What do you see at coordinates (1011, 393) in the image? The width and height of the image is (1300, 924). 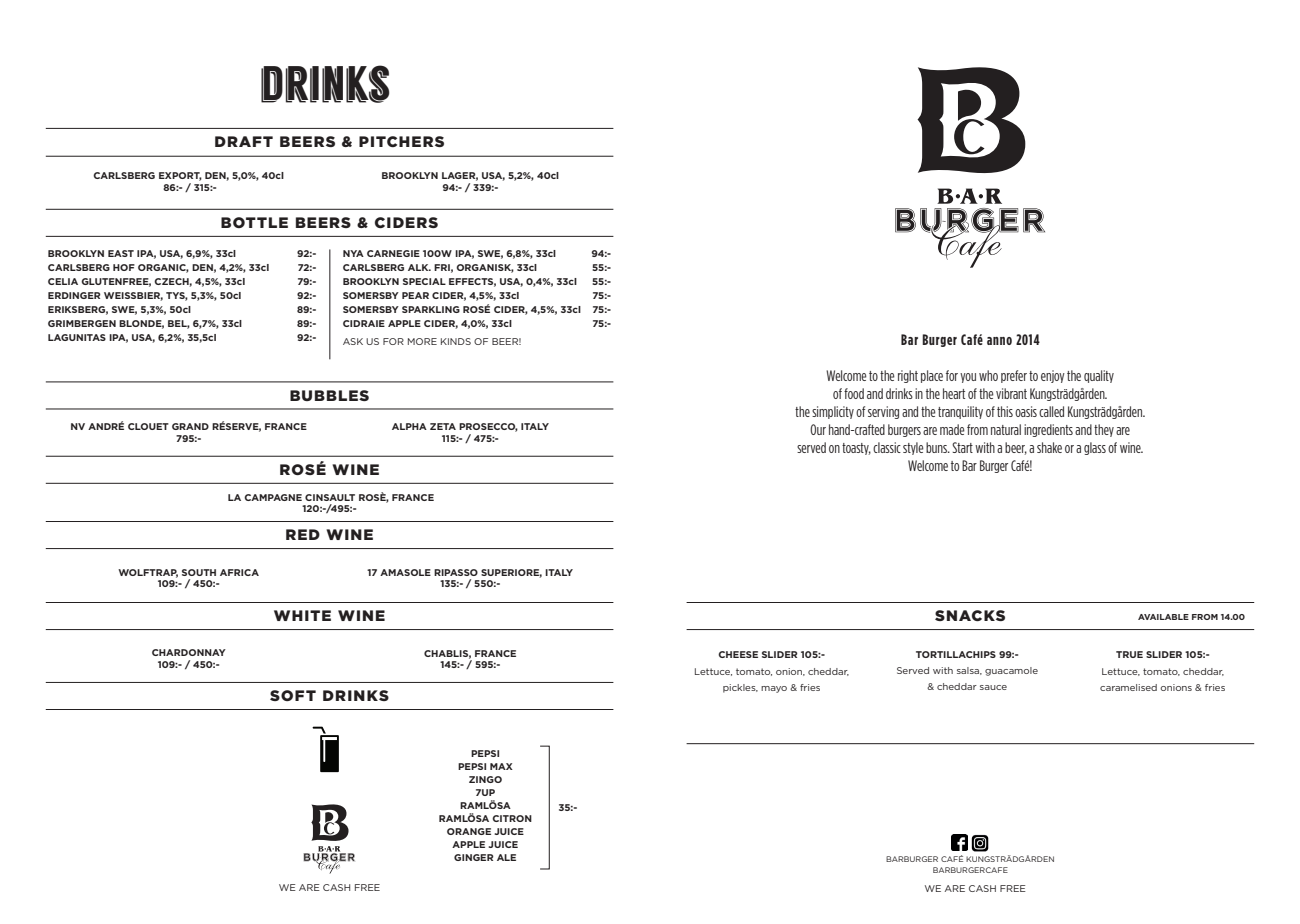 I see `vibrant` at bounding box center [1011, 393].
